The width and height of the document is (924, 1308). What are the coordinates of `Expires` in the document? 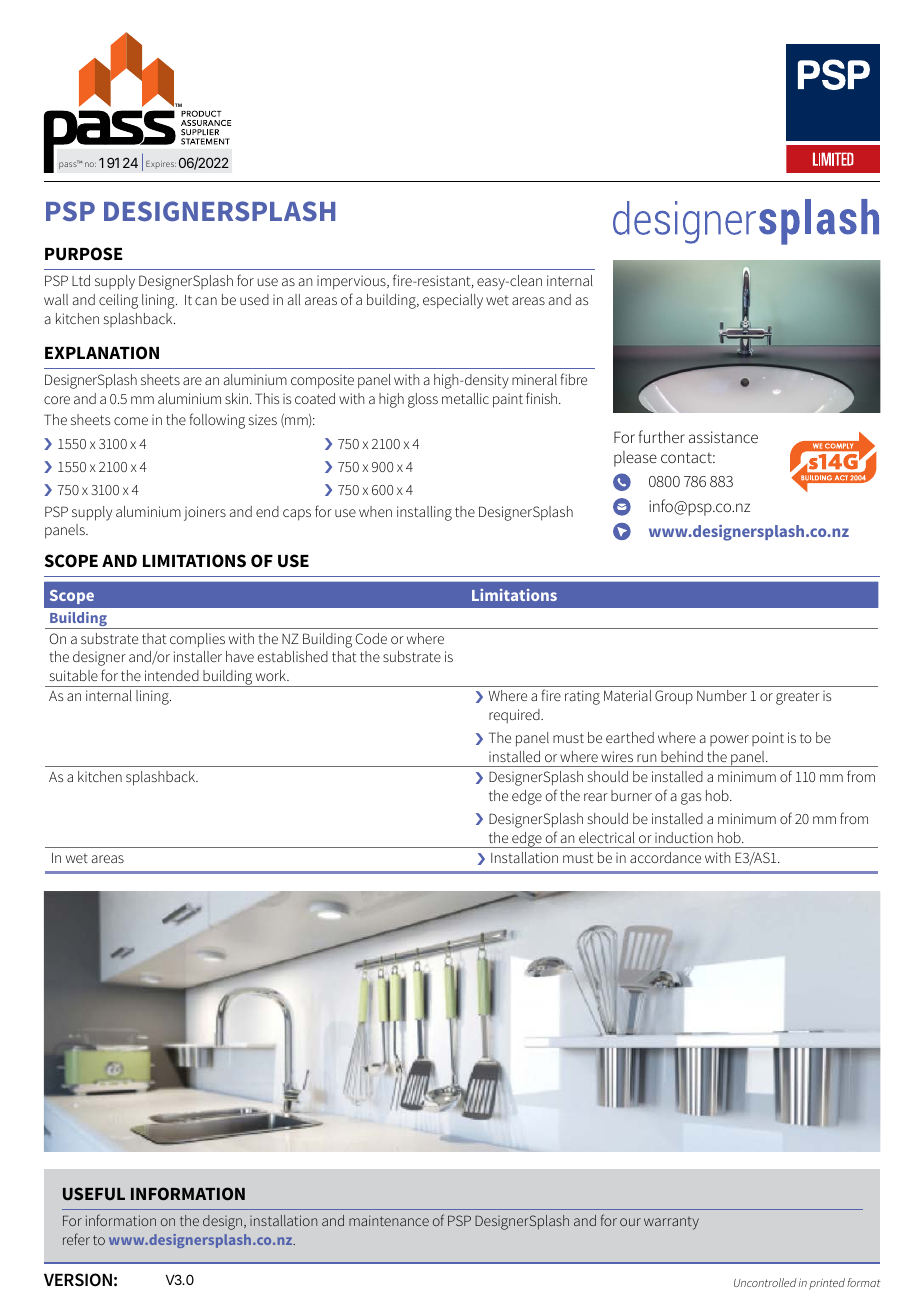 It's located at (161, 165).
